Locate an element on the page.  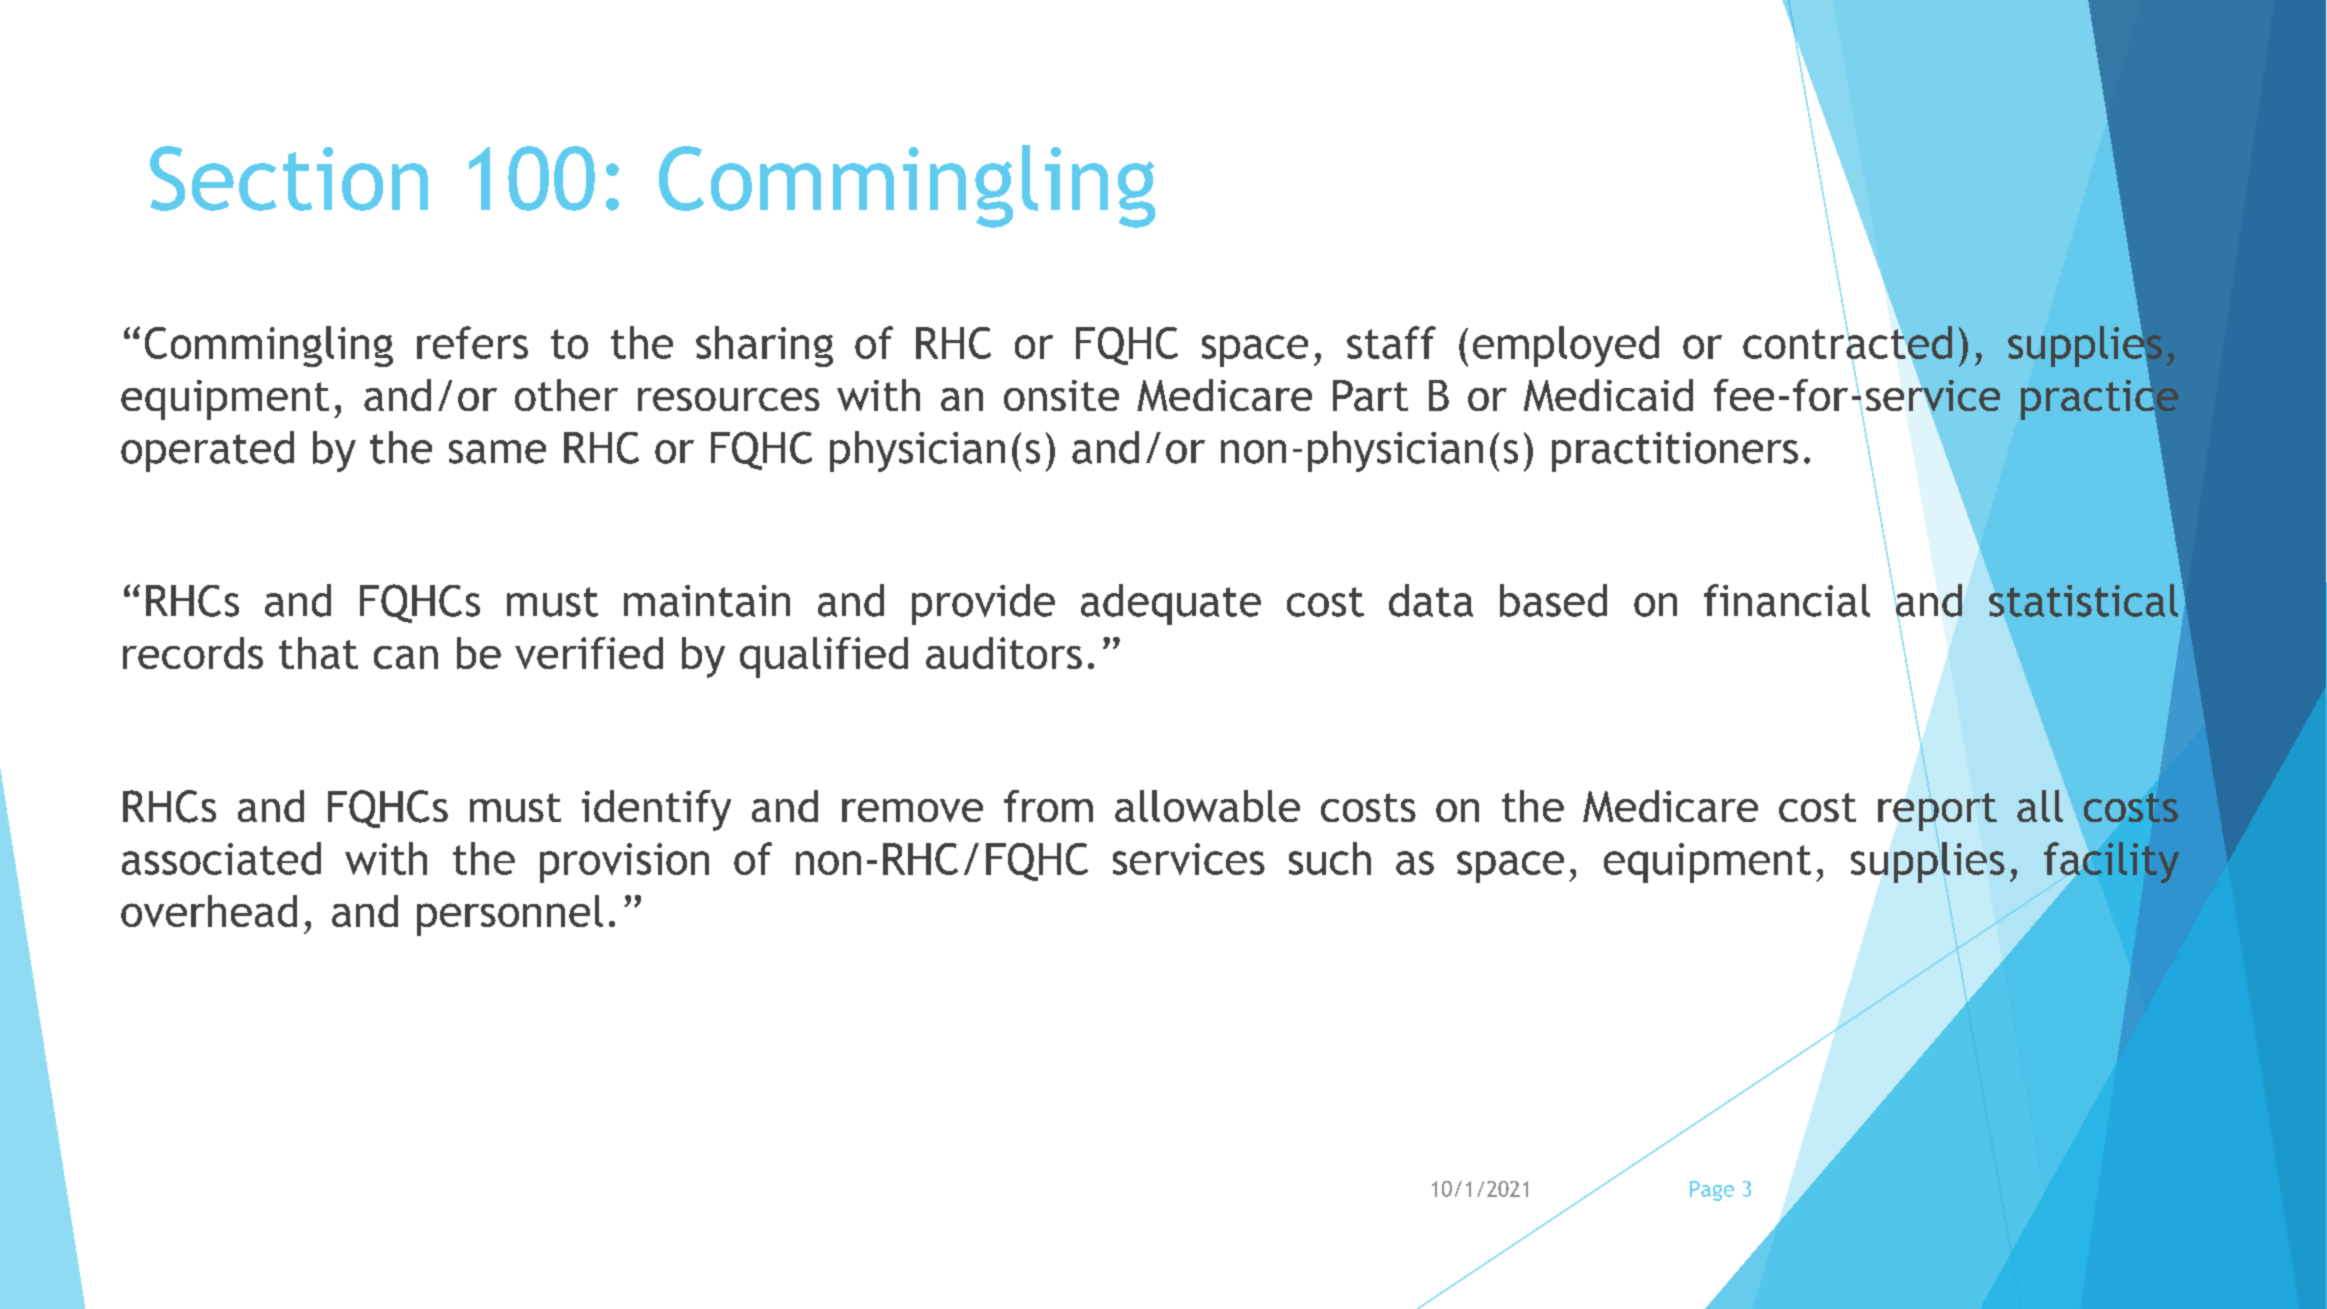
staff is located at coordinates (1391, 342).
